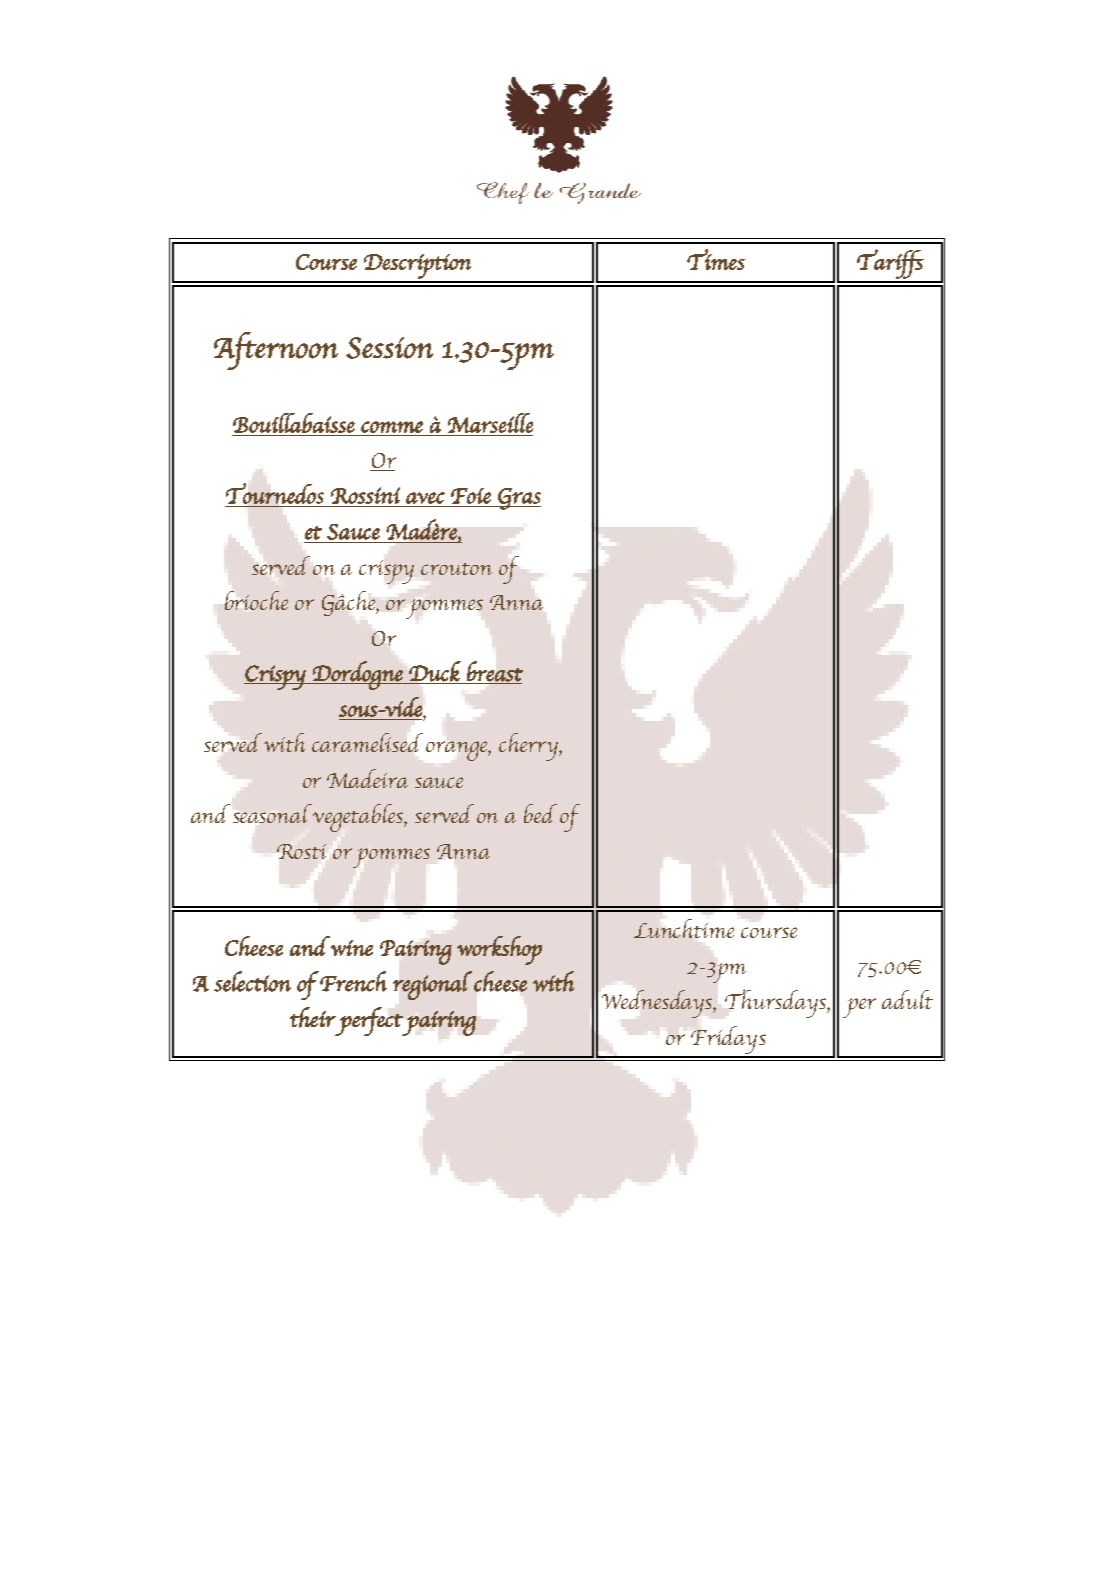  Describe the element at coordinates (490, 423) in the screenshot. I see `Marseille` at that location.
